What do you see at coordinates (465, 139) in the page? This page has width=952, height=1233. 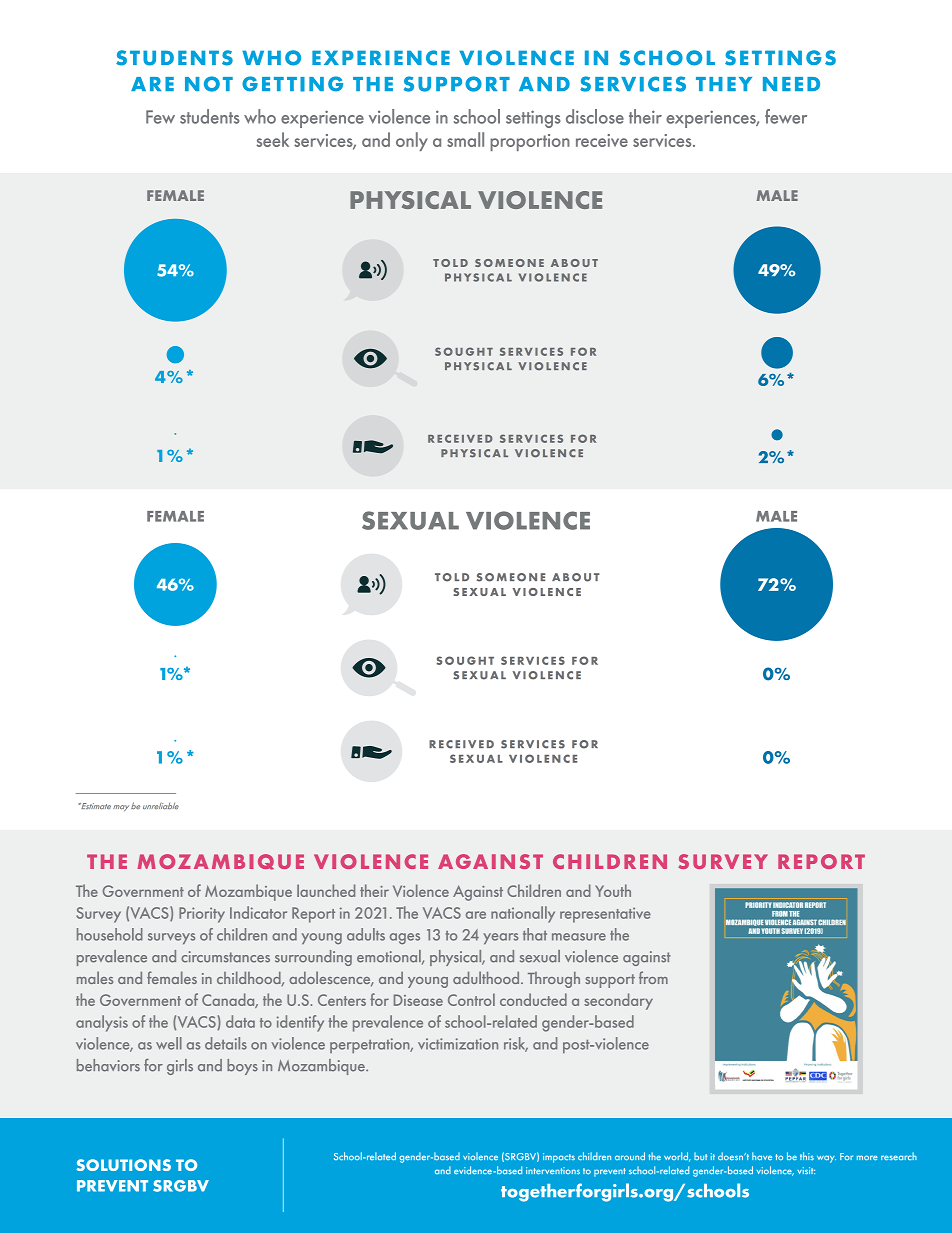 I see `small` at bounding box center [465, 139].
